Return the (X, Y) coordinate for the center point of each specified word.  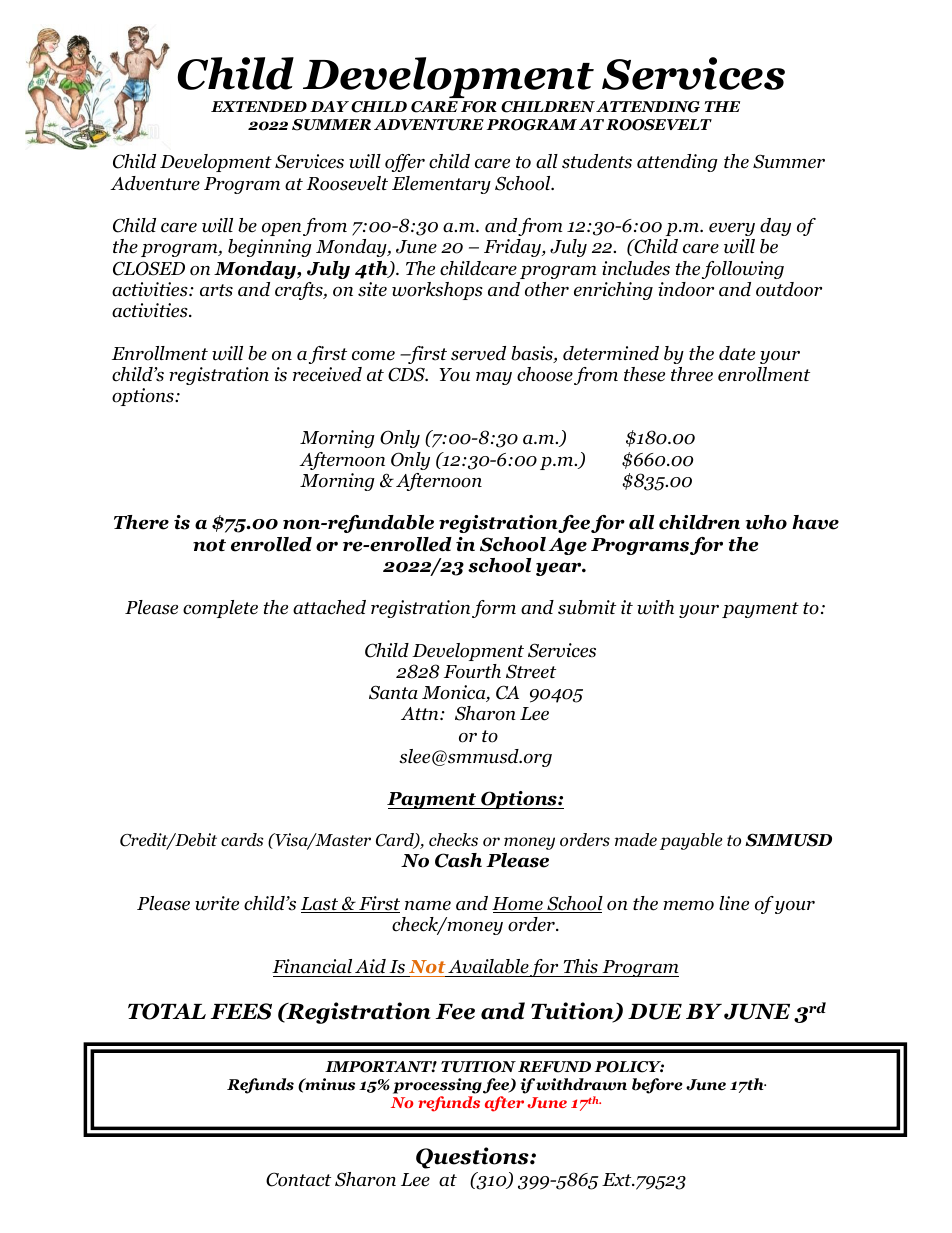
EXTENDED (259, 106)
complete (220, 609)
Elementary (441, 185)
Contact (298, 1179)
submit (587, 607)
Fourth (472, 671)
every (732, 229)
